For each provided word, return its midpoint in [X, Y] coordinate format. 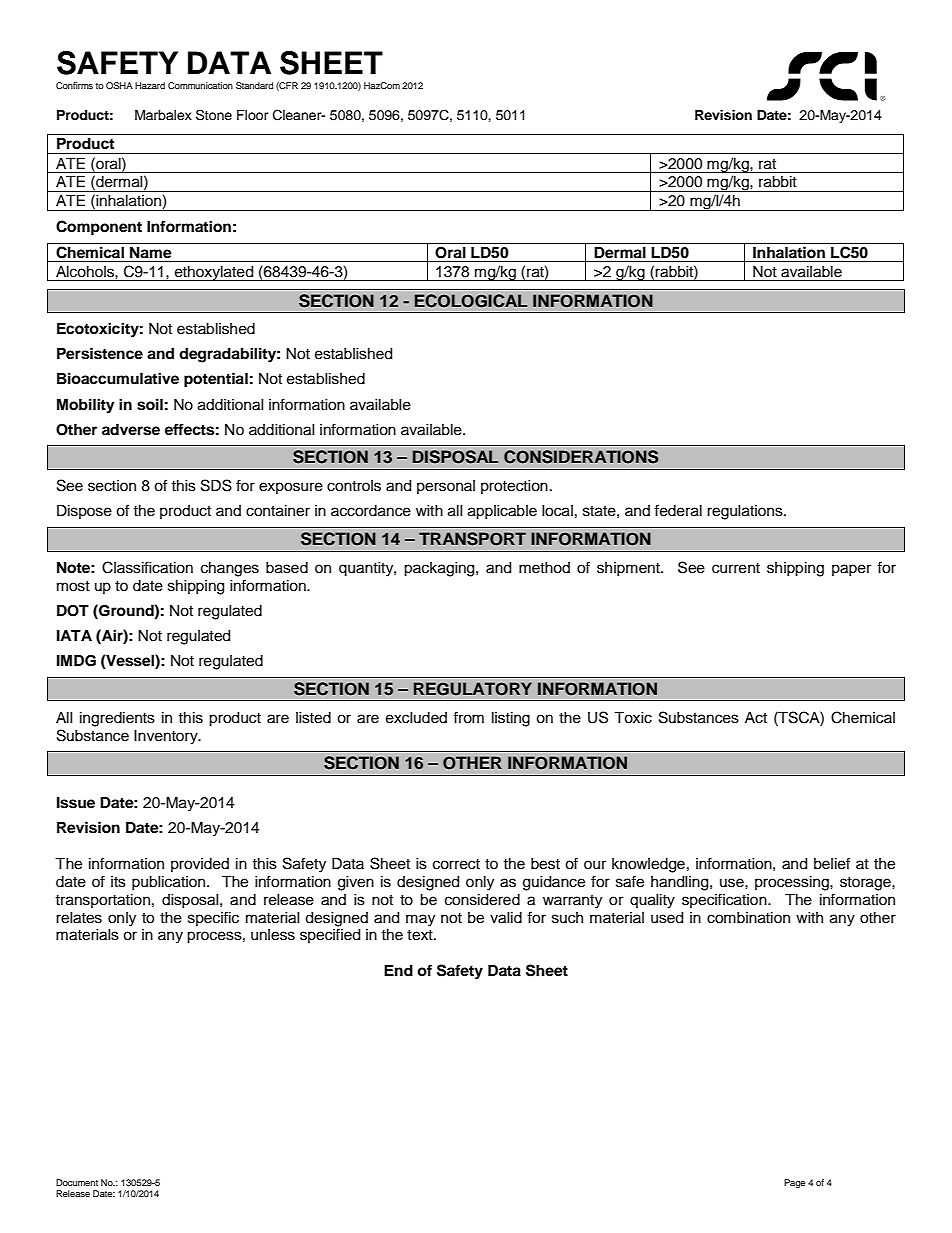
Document [77, 1182]
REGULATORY [473, 689]
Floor [253, 115]
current [736, 568]
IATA [74, 635]
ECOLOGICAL [471, 301]
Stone [214, 115]
